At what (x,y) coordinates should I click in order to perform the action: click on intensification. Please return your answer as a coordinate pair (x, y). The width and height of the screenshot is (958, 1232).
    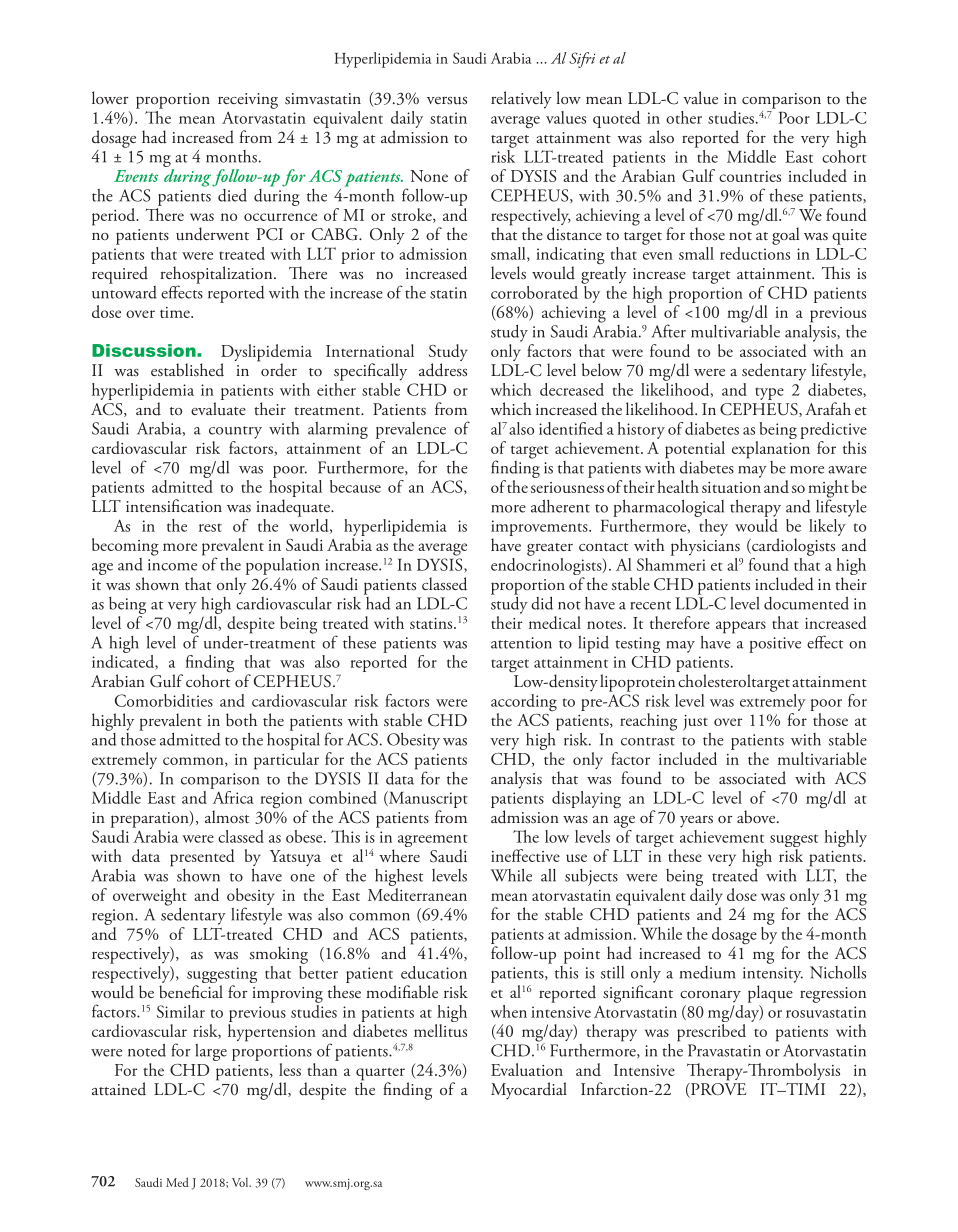
    Looking at the image, I should click on (174, 505).
